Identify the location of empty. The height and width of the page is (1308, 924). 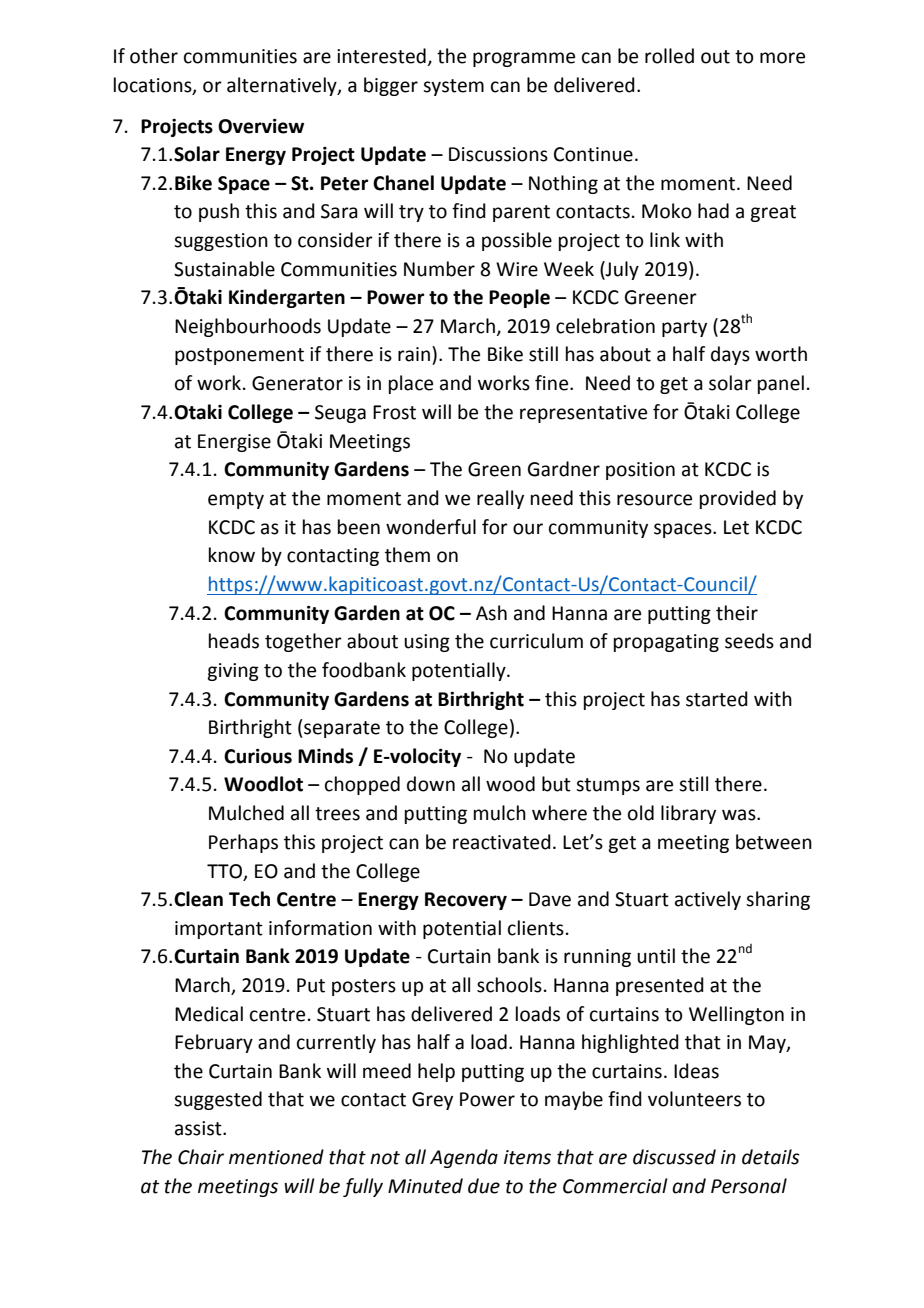
(236, 500).
